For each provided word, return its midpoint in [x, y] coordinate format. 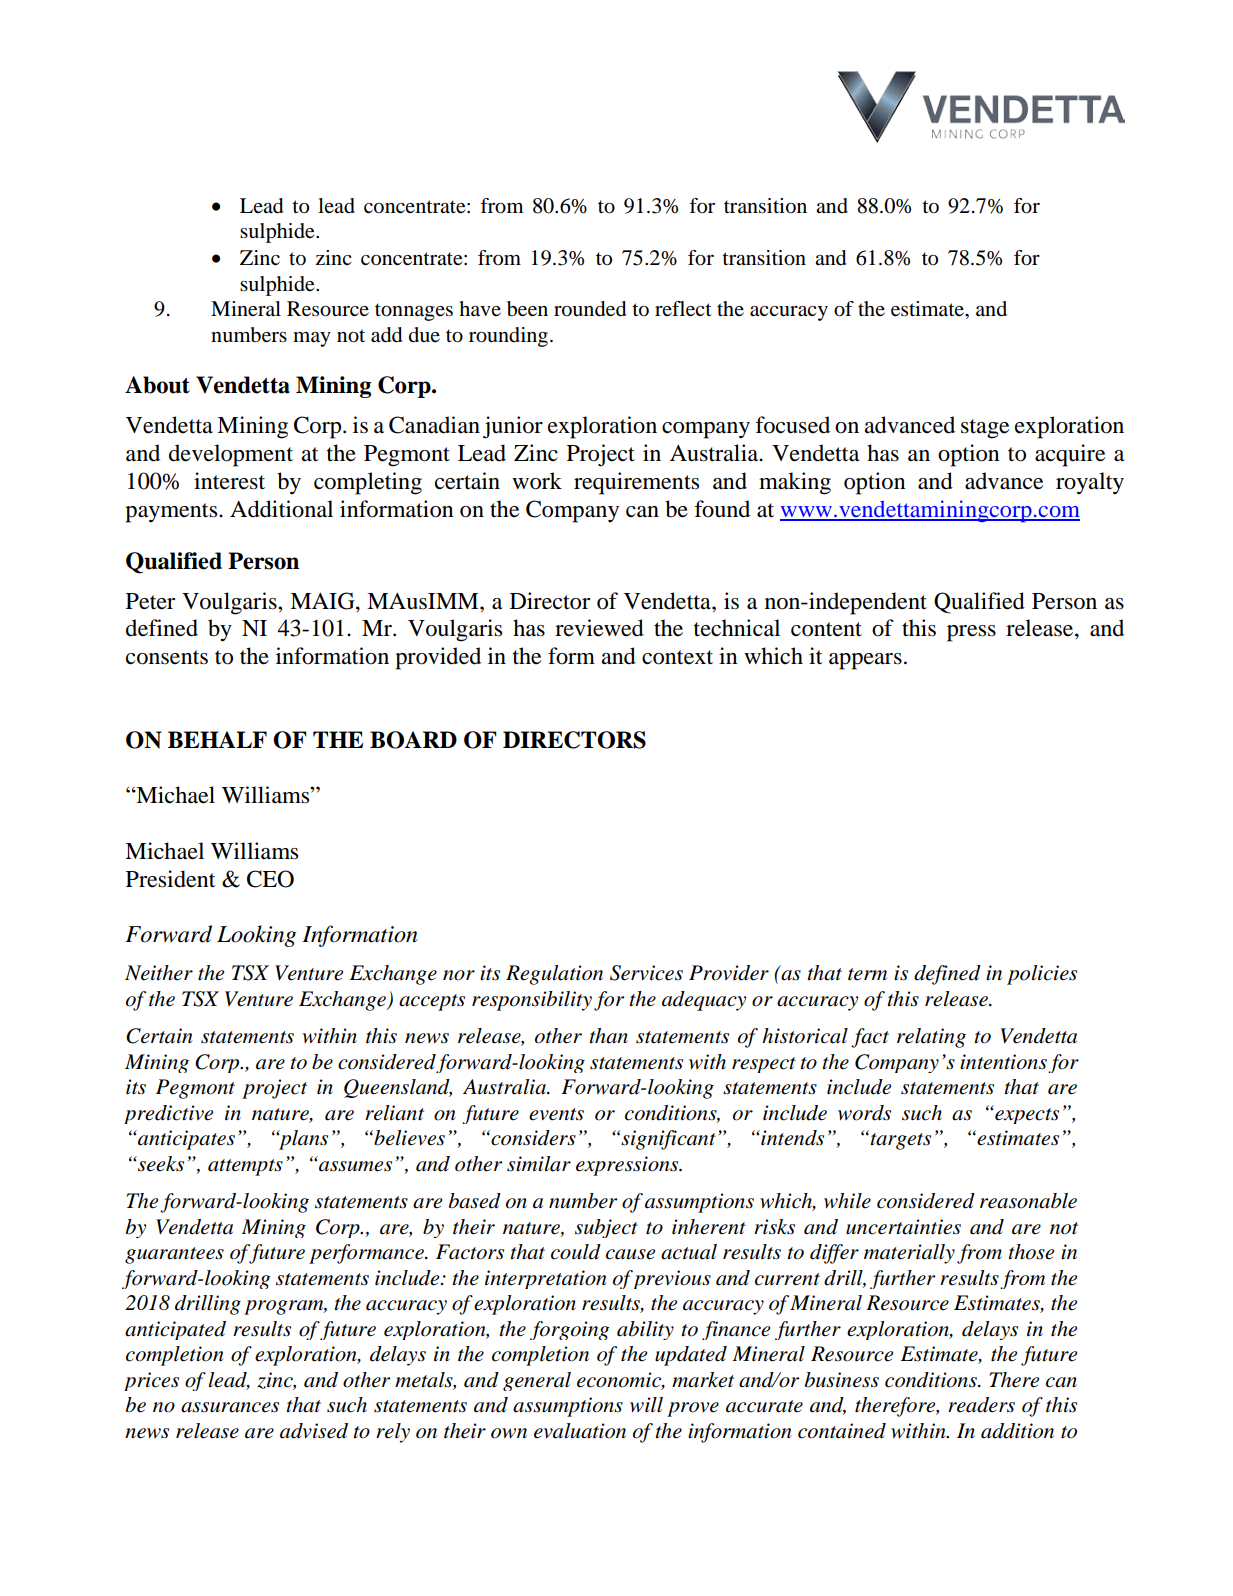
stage [985, 429]
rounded [590, 309]
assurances [230, 1407]
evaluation [580, 1431]
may [312, 339]
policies [1042, 975]
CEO [270, 879]
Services [646, 973]
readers [981, 1405]
